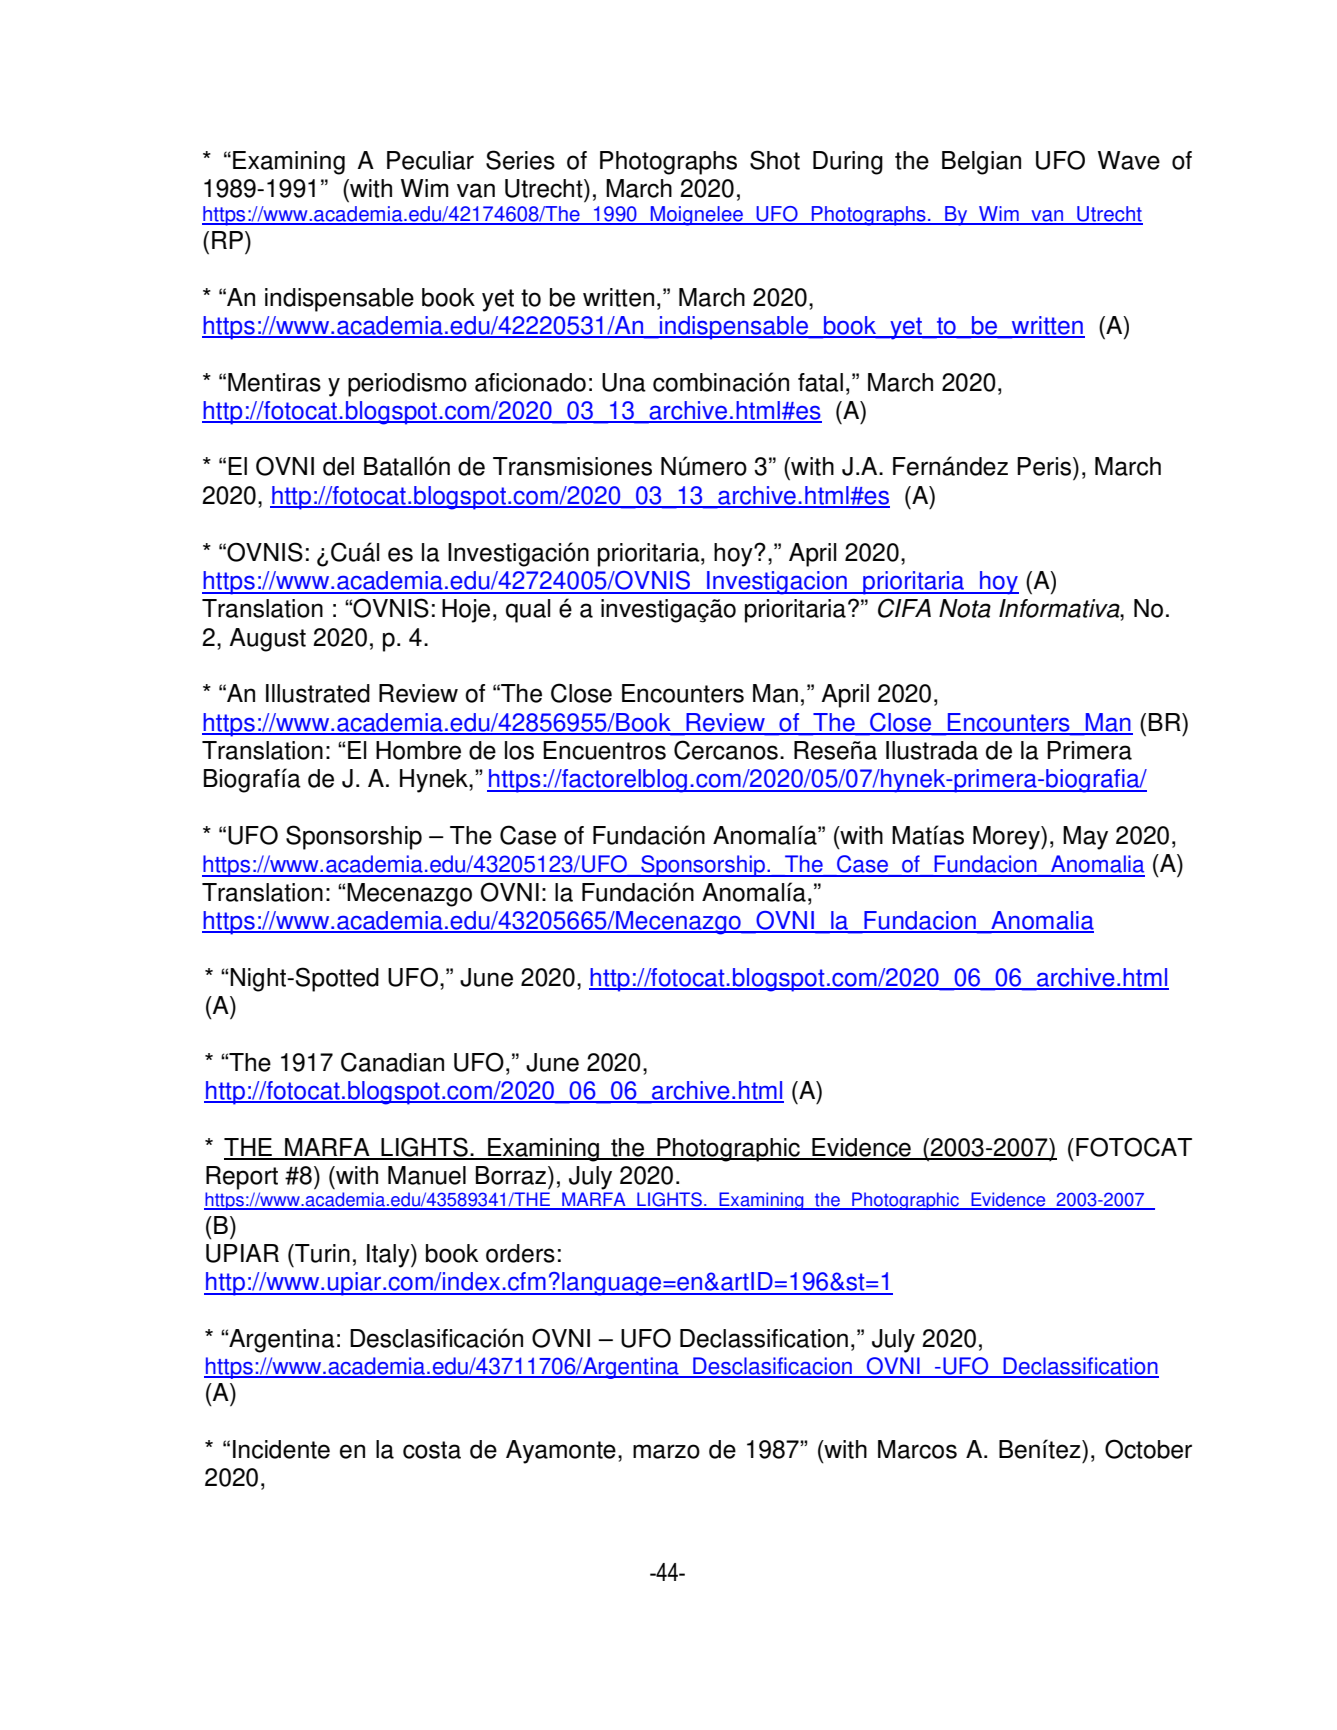 Image resolution: width=1337 pixels, height=1730 pixels. Describe the element at coordinates (981, 163) in the screenshot. I see `Belgian` at that location.
